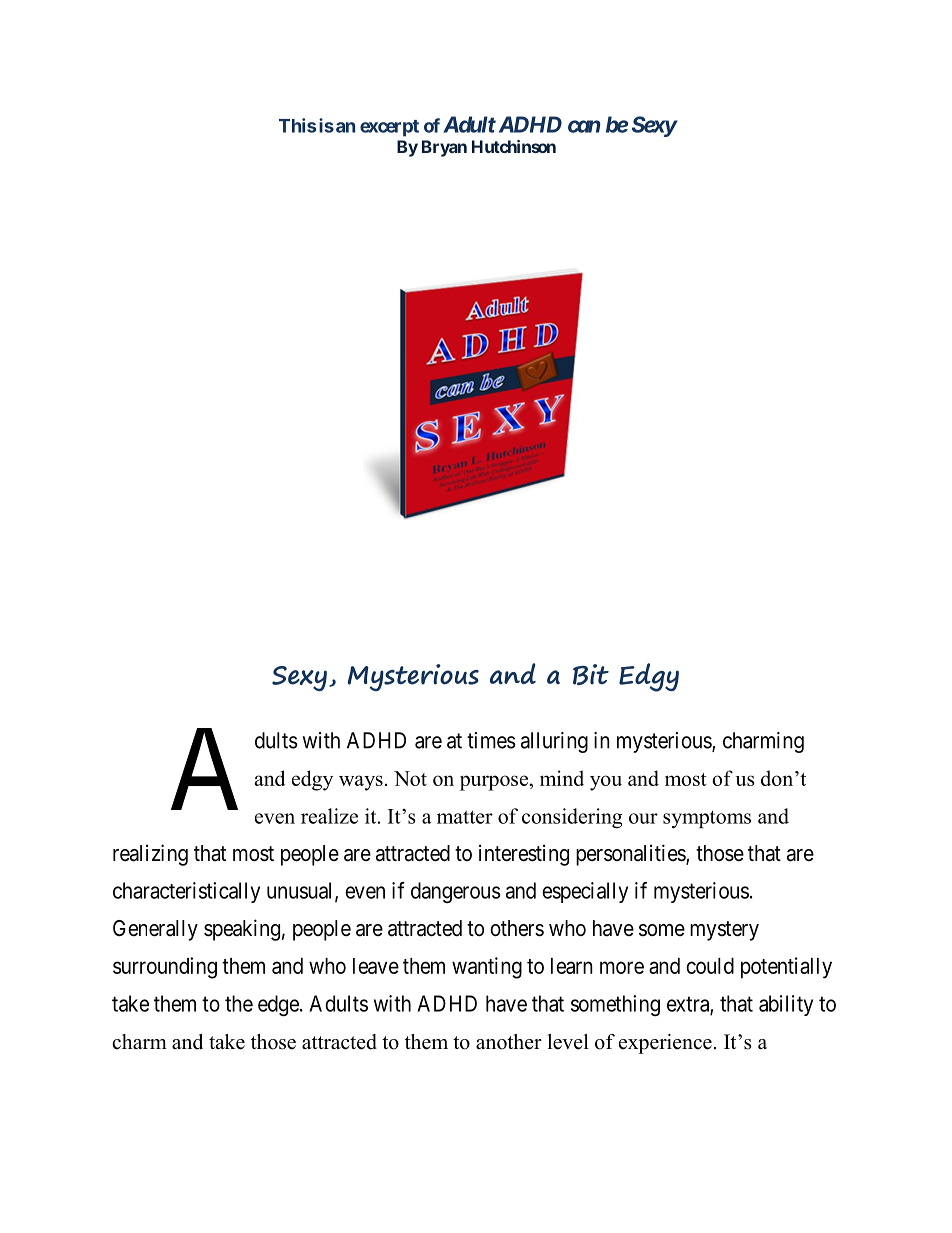 This screenshot has width=952, height=1233. What do you see at coordinates (707, 819) in the screenshot?
I see `symptoms` at bounding box center [707, 819].
